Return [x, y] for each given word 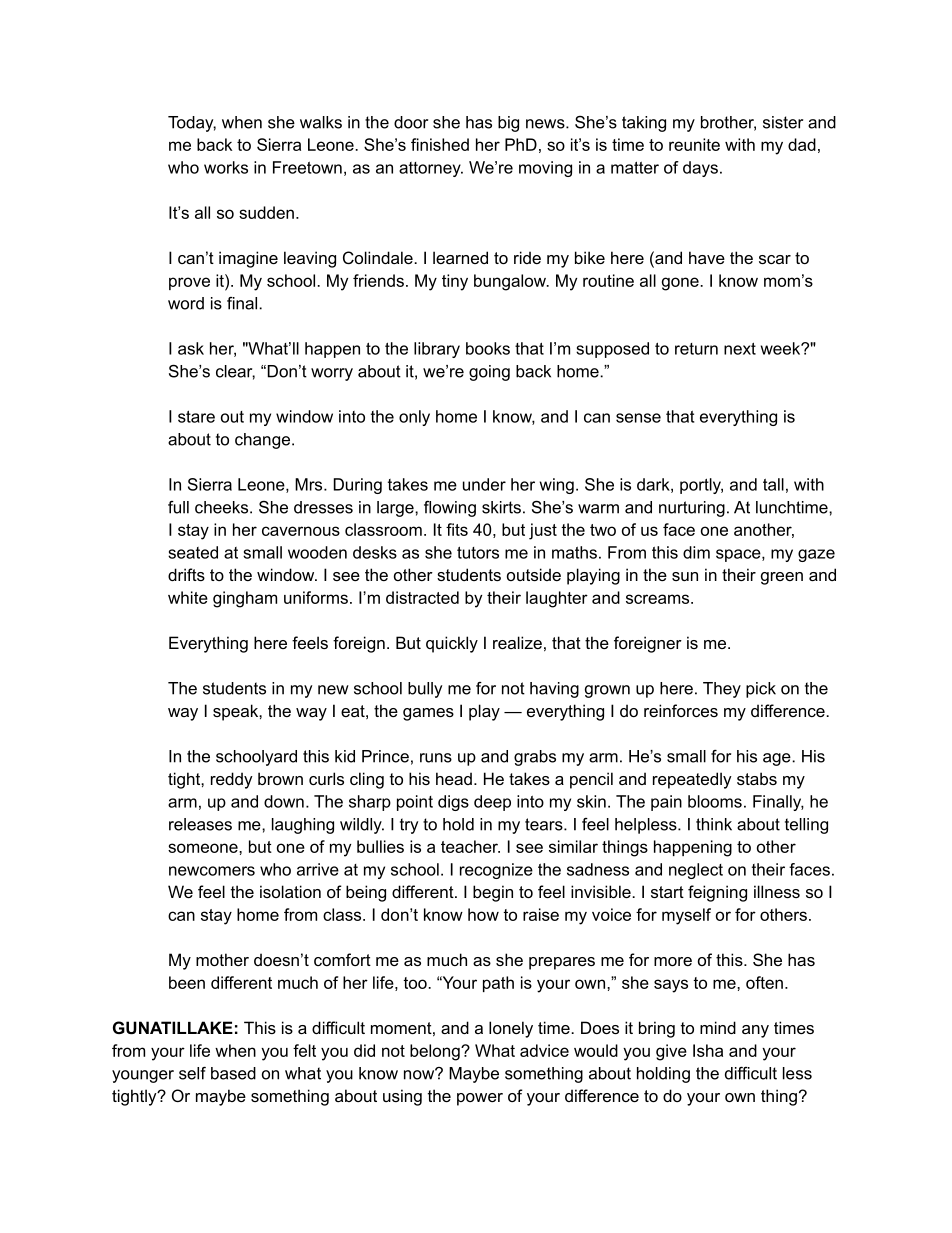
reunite [694, 144]
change [262, 441]
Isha [708, 1050]
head [454, 778]
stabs [757, 778]
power [480, 1099]
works [226, 167]
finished [440, 144]
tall [773, 484]
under [484, 484]
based [233, 1073]
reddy [232, 780]
